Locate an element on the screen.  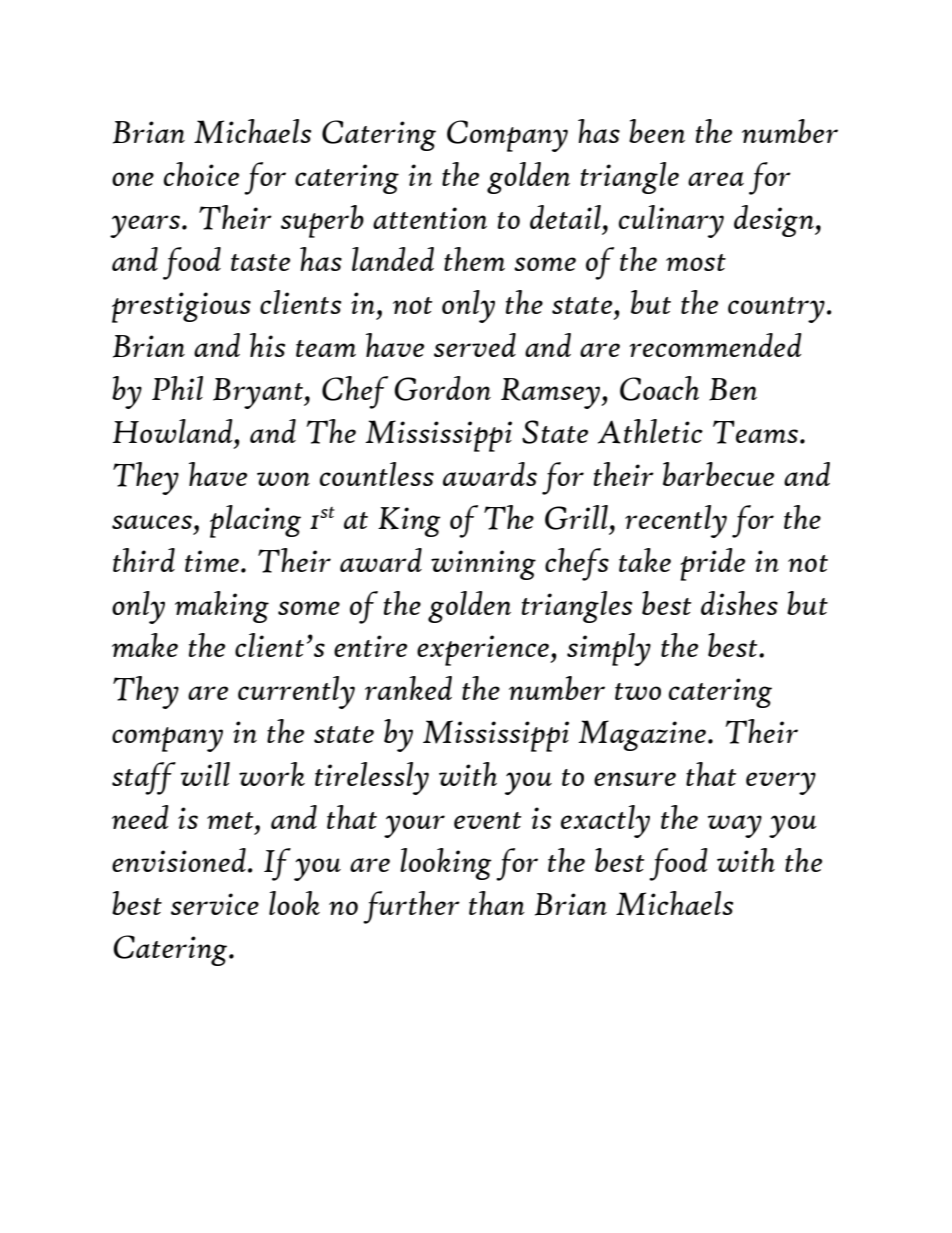
ranked is located at coordinates (408, 688).
